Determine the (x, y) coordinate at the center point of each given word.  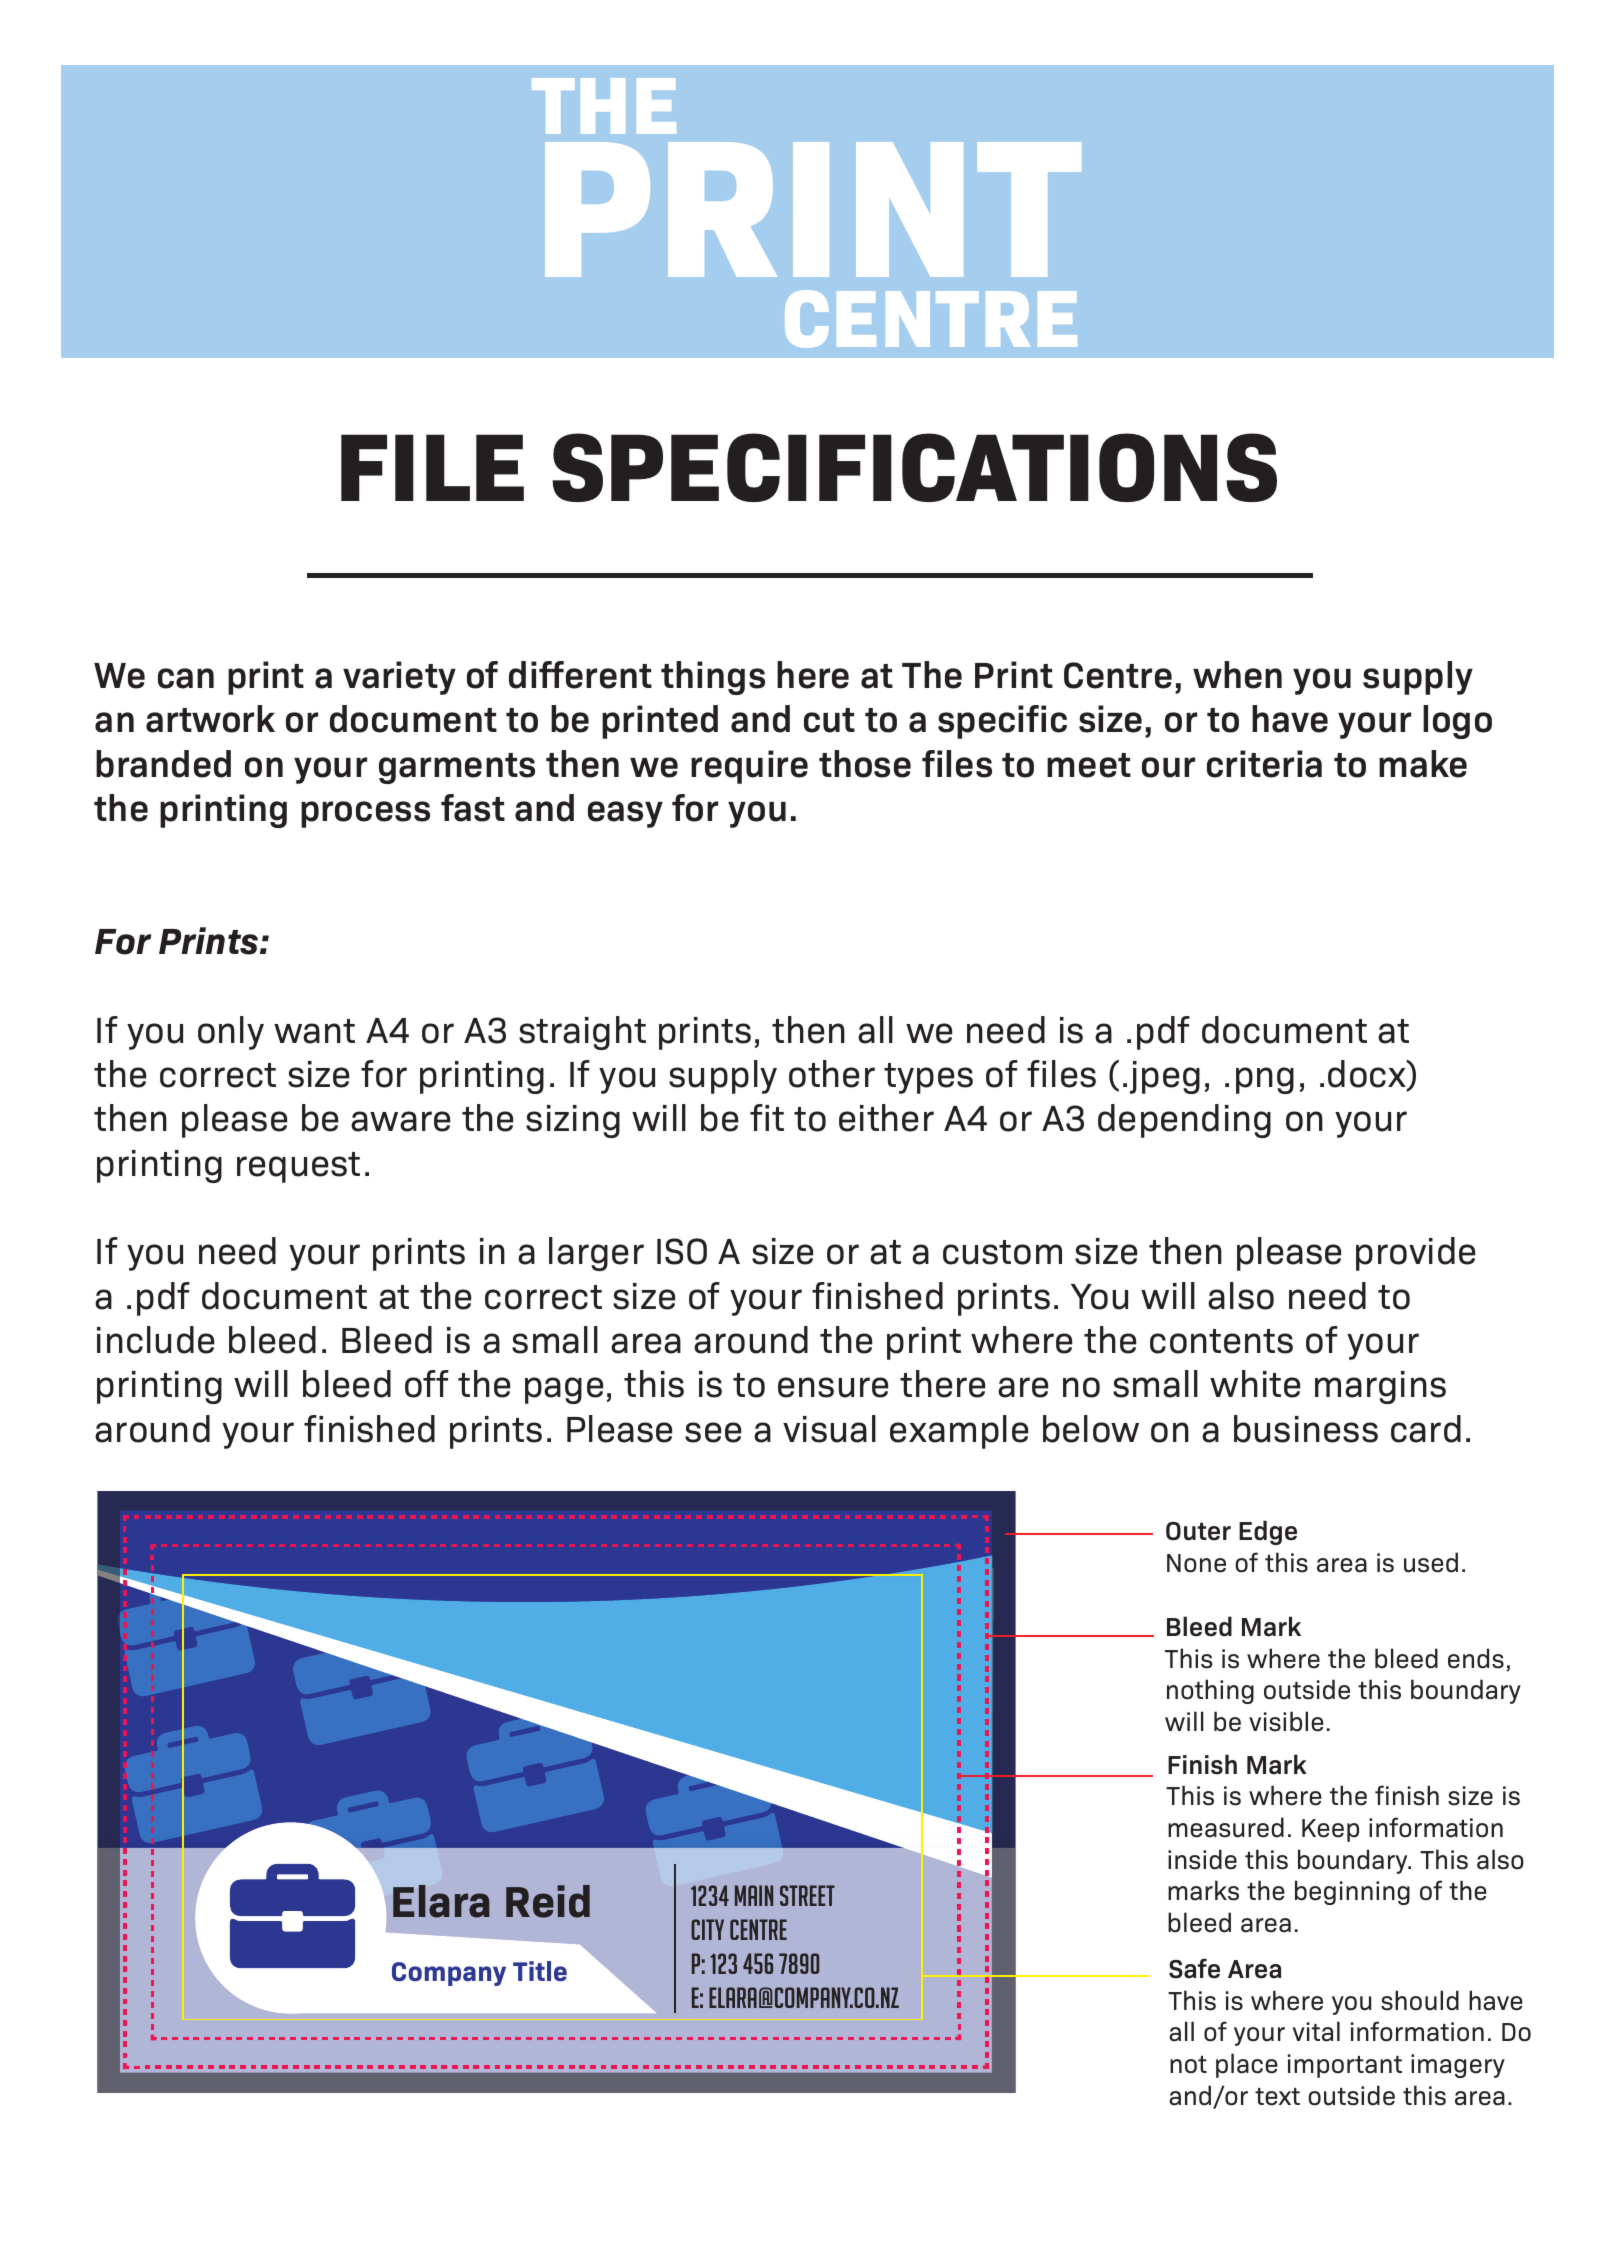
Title (540, 1971)
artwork (210, 719)
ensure (833, 1387)
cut (829, 720)
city (707, 1929)
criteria (1264, 764)
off (427, 1384)
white (1255, 1384)
